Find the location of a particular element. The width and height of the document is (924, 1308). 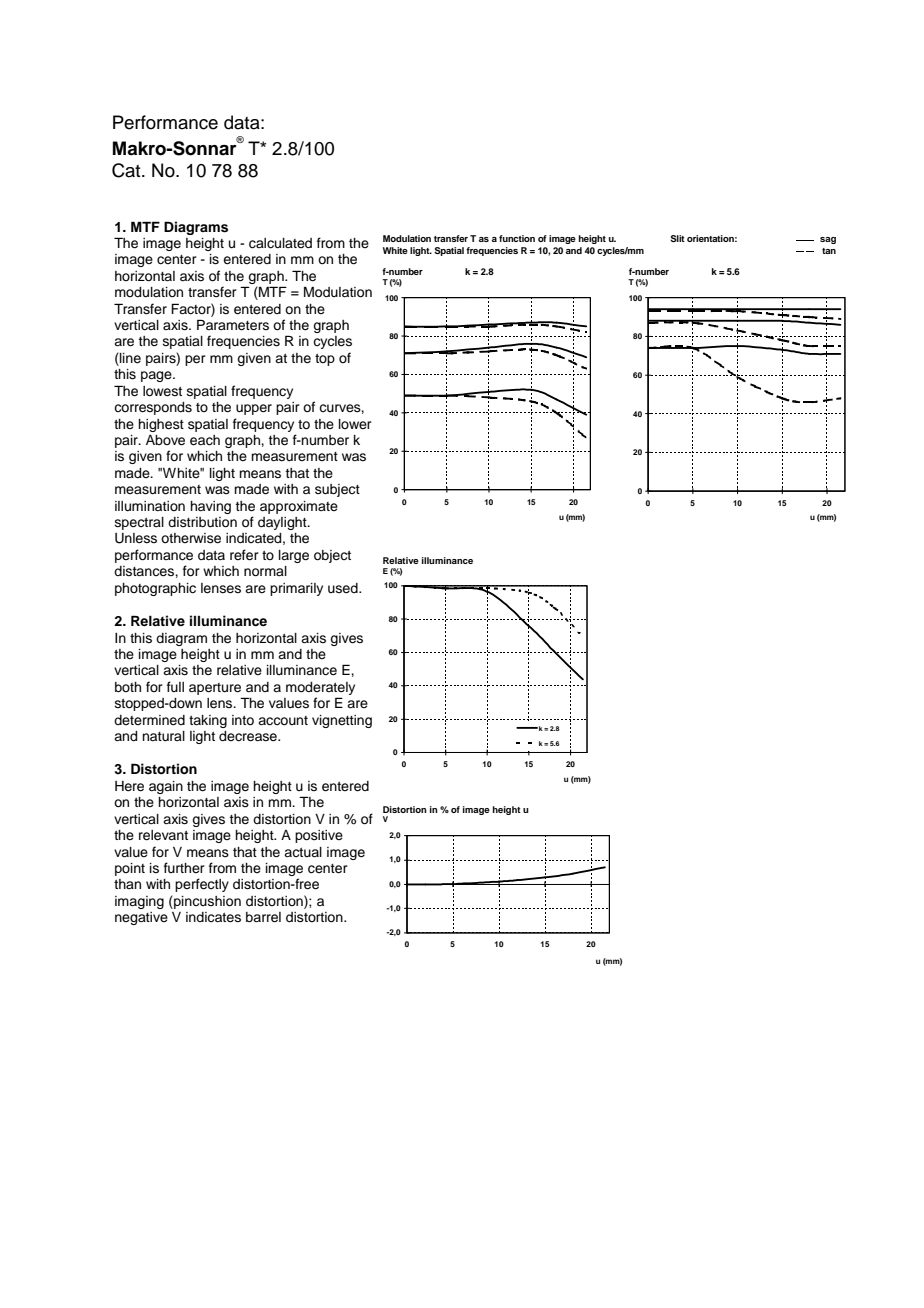

actual is located at coordinates (303, 852).
